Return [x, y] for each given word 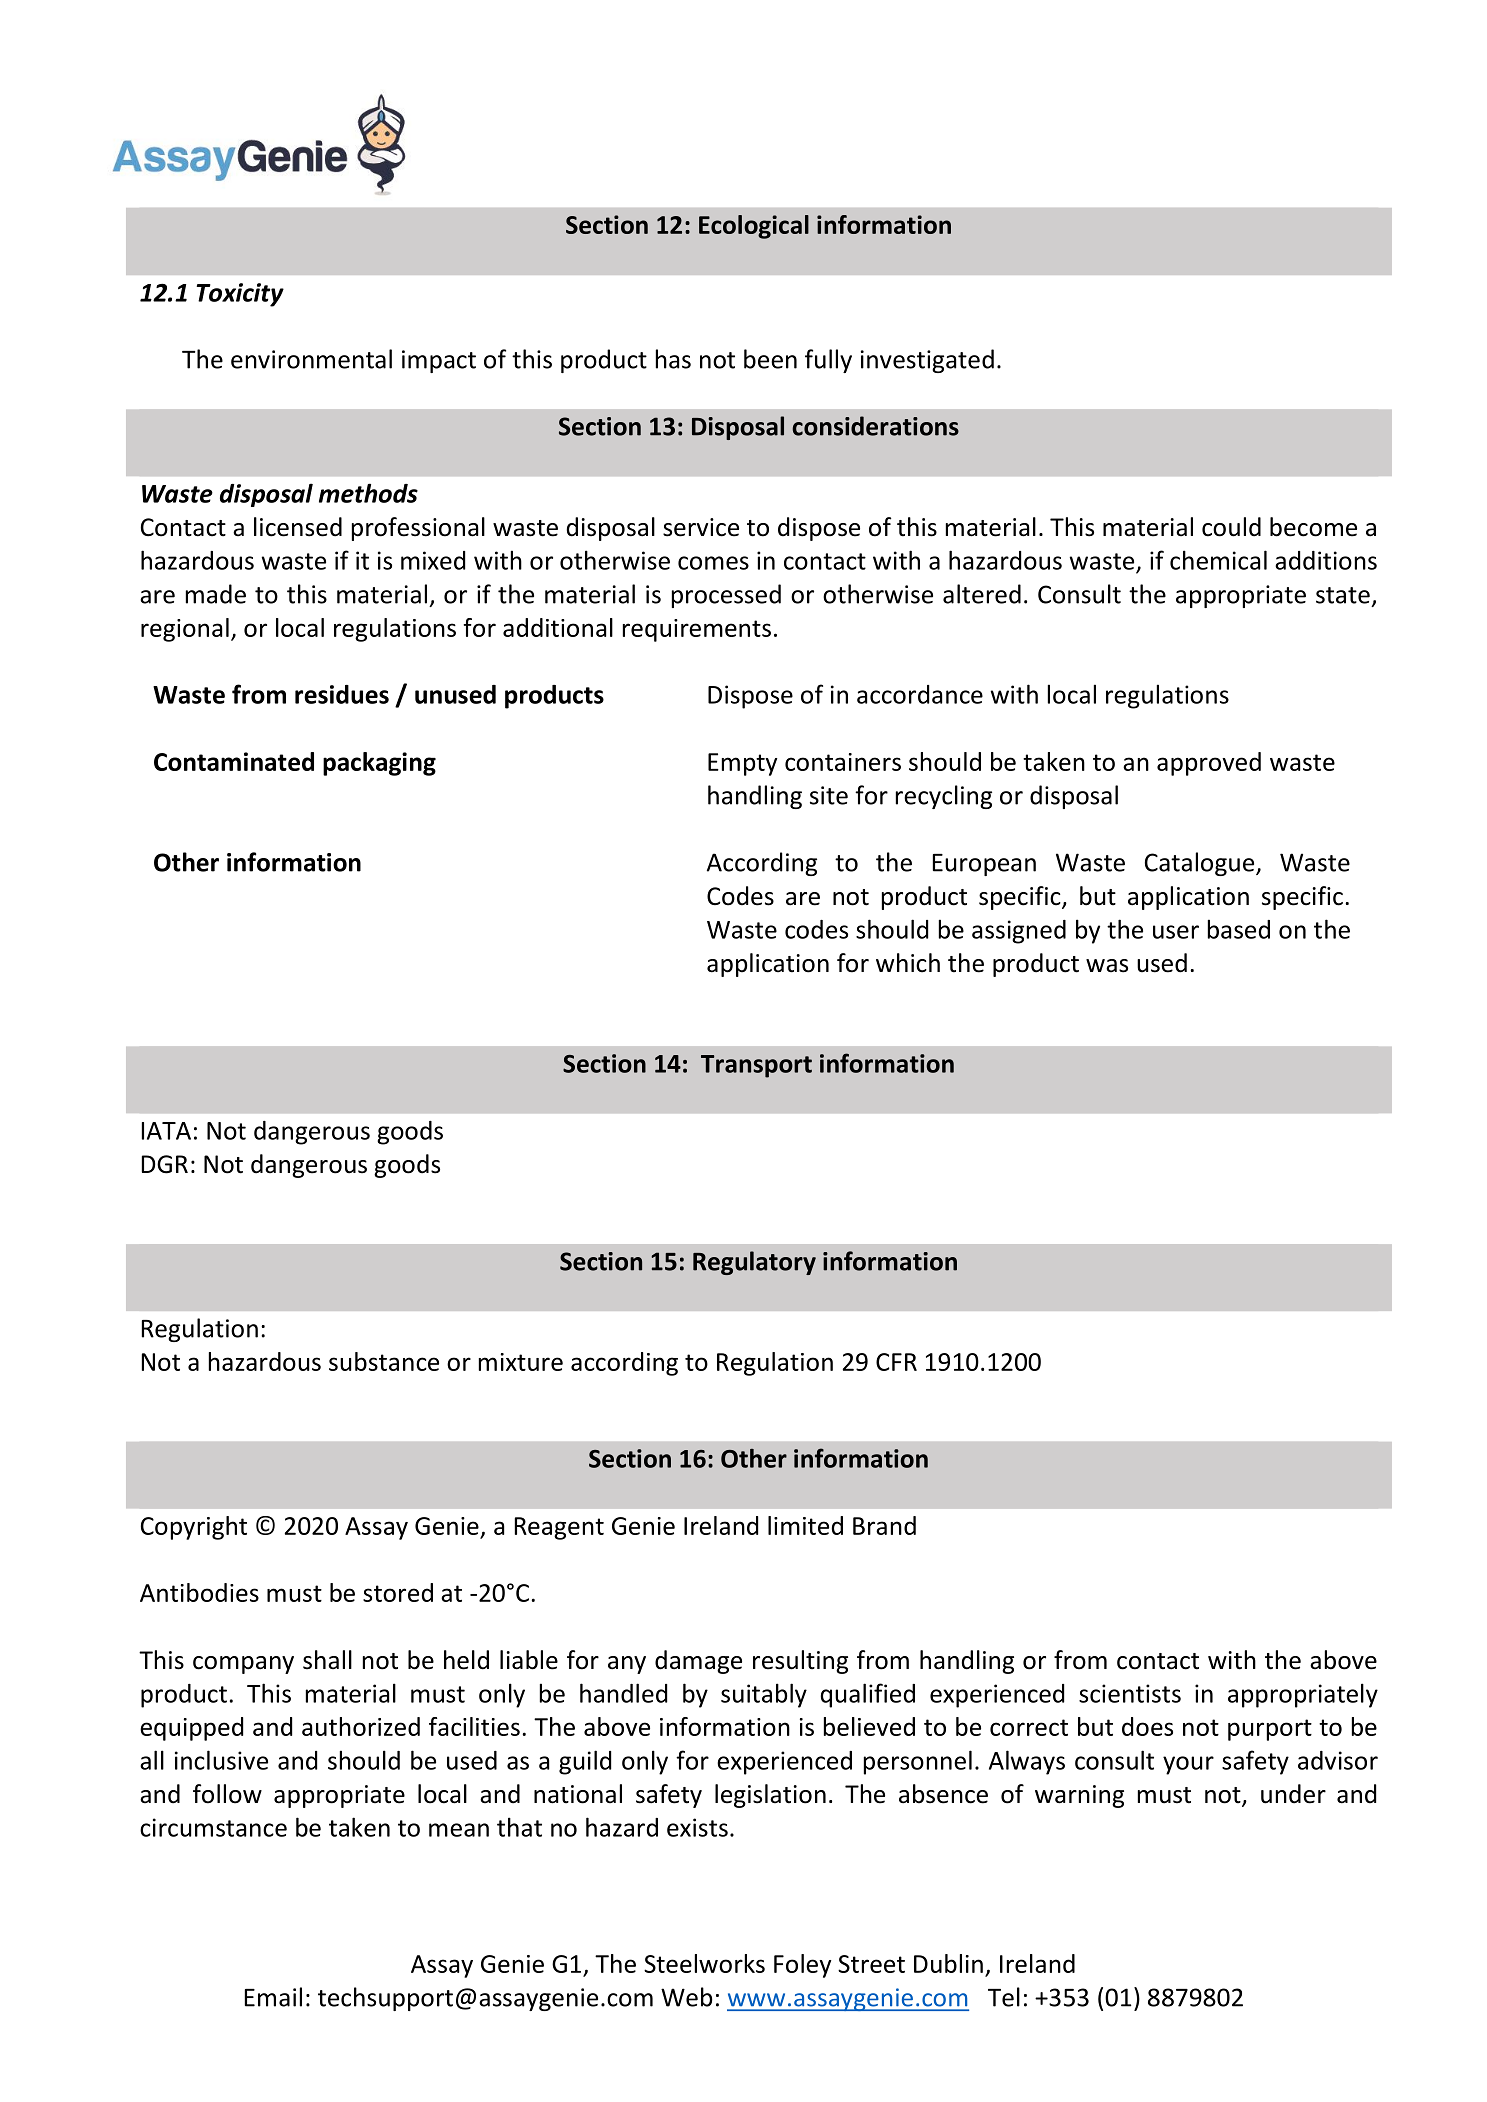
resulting [800, 1662]
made [216, 594]
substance [384, 1361]
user [1176, 932]
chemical [1218, 560]
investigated [927, 361]
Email [273, 1997]
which [908, 963]
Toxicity [240, 295]
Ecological [754, 227]
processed [726, 596]
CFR [896, 1362]
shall [327, 1660]
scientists [1130, 1693]
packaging [379, 764]
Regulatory [754, 1263]
